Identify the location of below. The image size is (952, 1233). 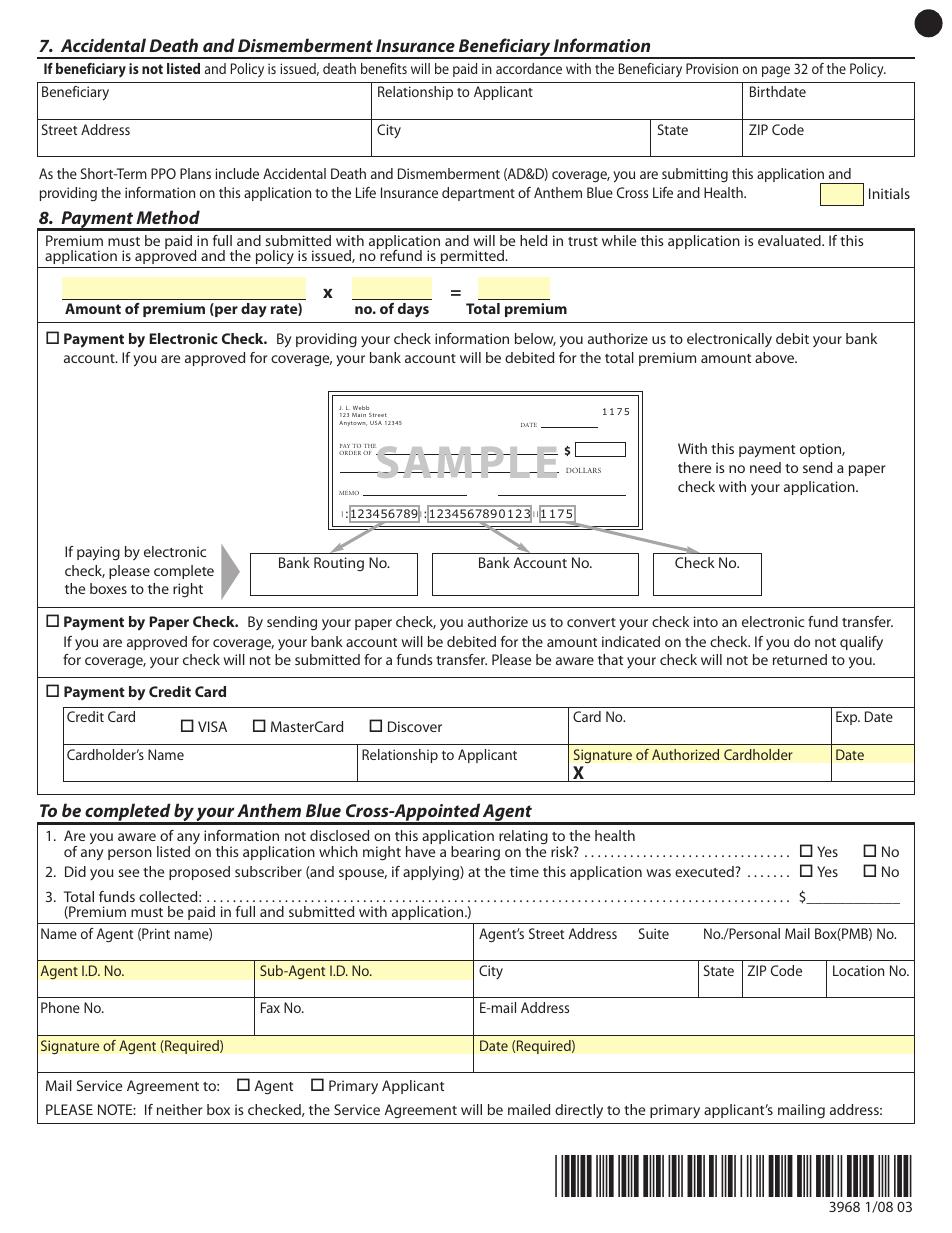
(535, 339).
